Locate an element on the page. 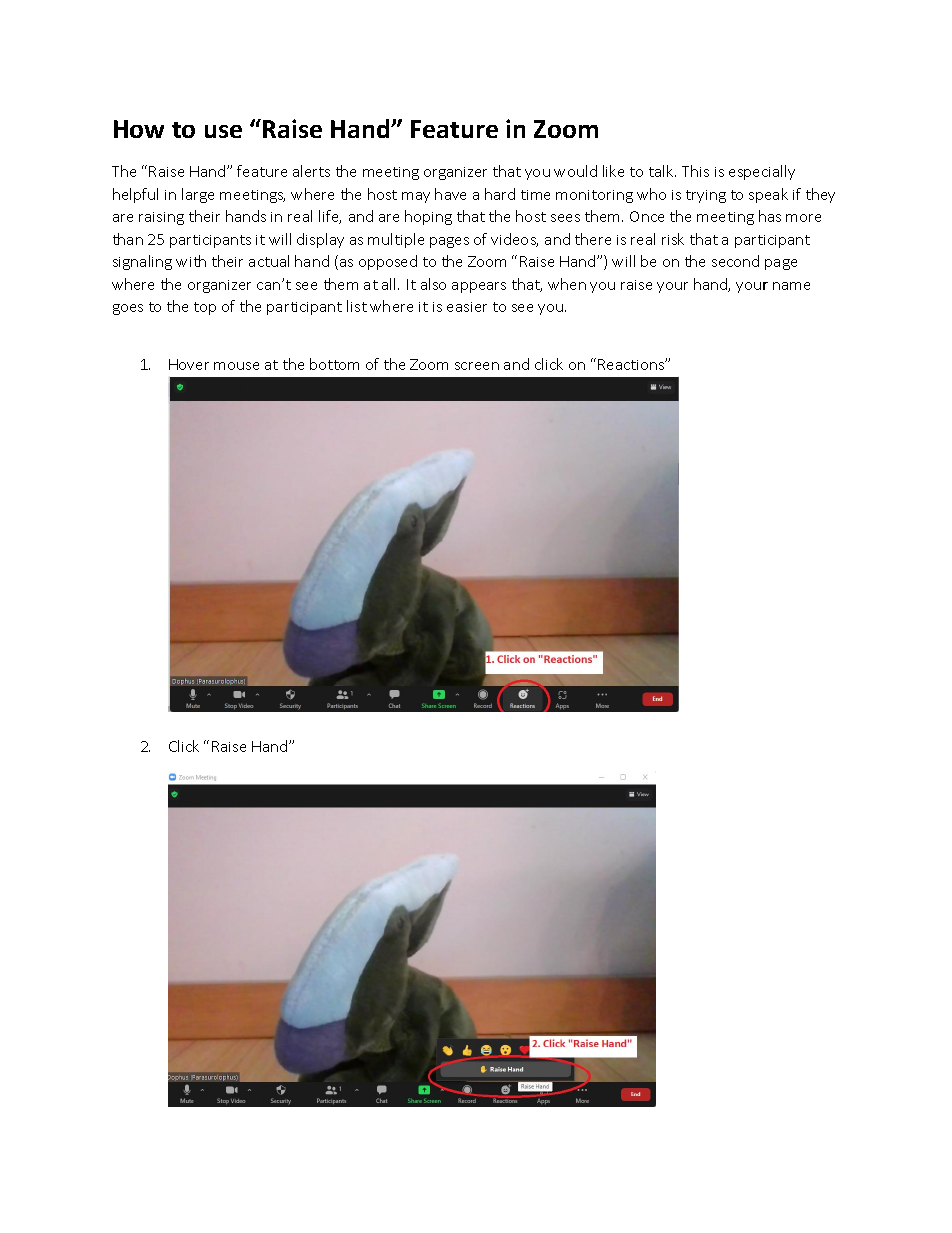  This is located at coordinates (695, 171).
